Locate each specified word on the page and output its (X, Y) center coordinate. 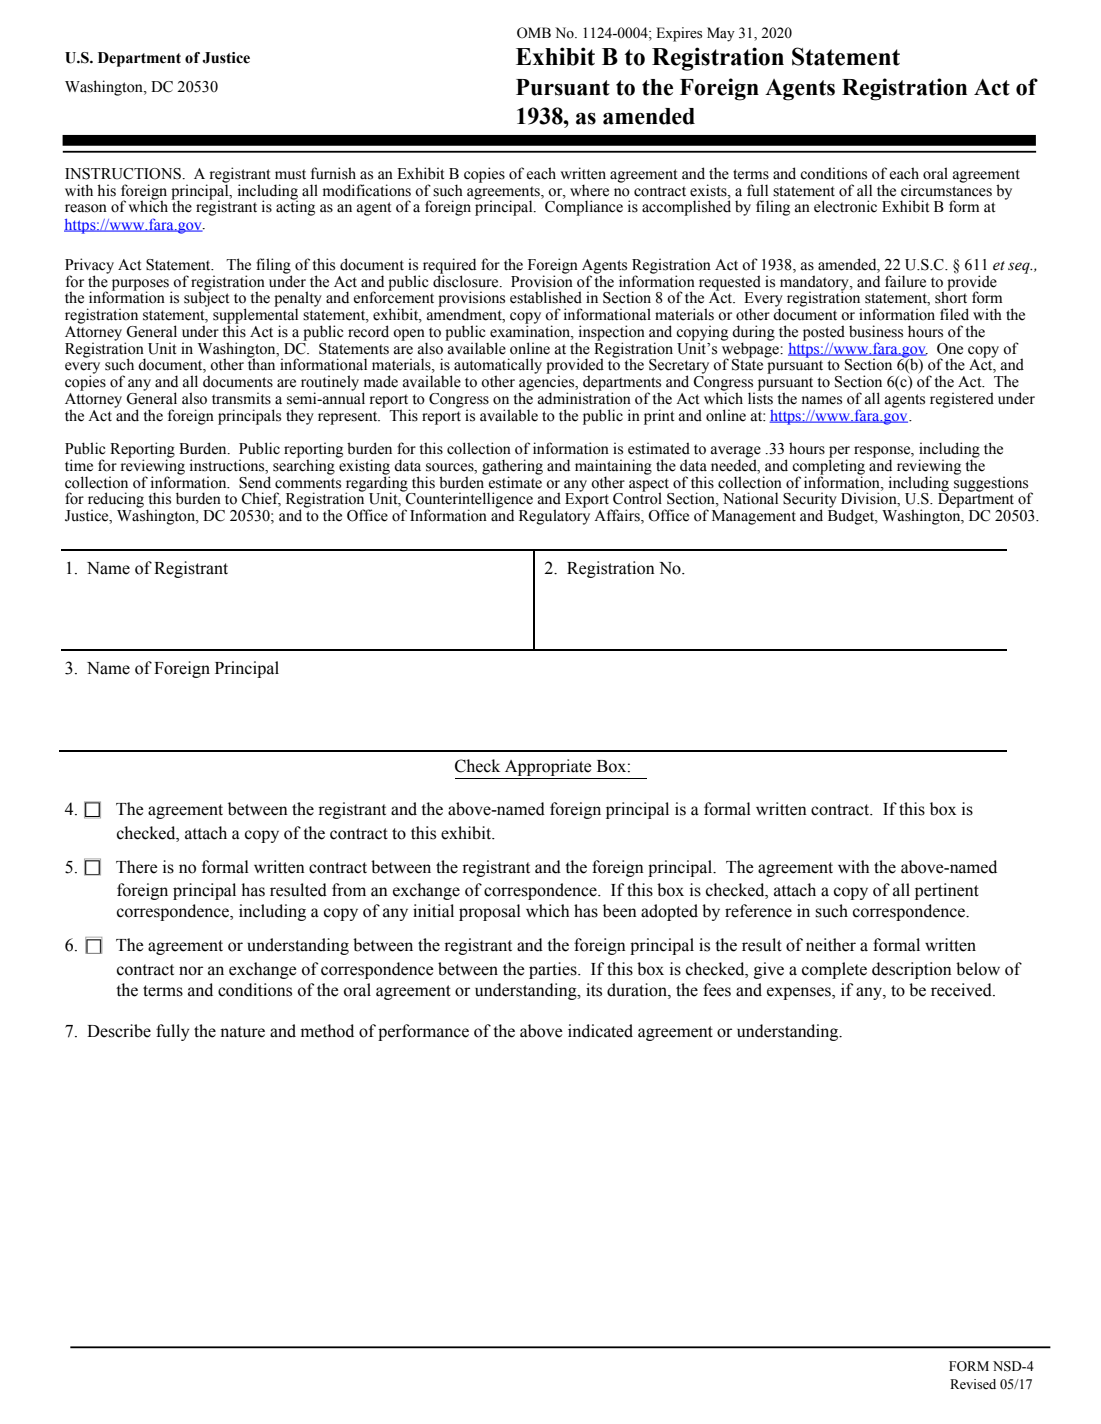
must (290, 174)
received (962, 990)
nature (242, 1032)
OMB (534, 33)
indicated (600, 1031)
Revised (973, 1384)
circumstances (946, 189)
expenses (800, 993)
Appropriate (548, 769)
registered (962, 400)
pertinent (947, 891)
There (137, 867)
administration (584, 397)
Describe (119, 1031)
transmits (241, 398)
